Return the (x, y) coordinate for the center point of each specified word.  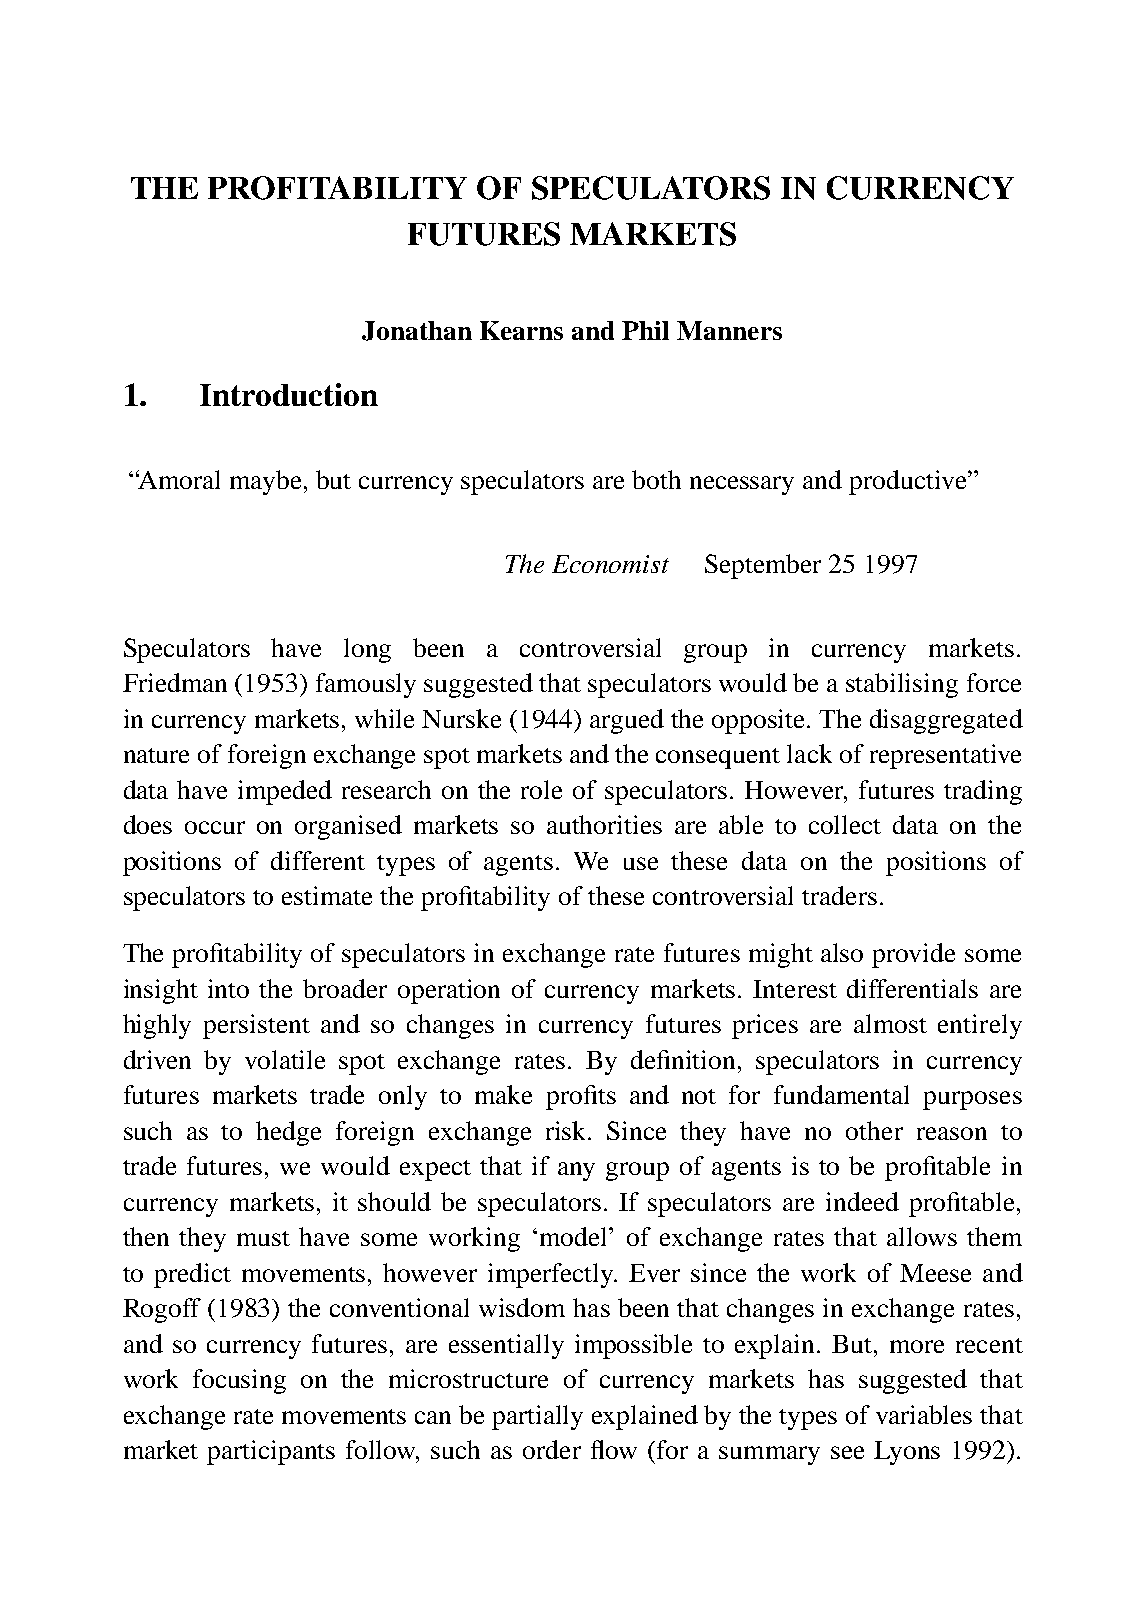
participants (271, 1452)
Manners (729, 330)
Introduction (289, 394)
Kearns (521, 330)
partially (537, 1417)
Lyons (907, 1453)
